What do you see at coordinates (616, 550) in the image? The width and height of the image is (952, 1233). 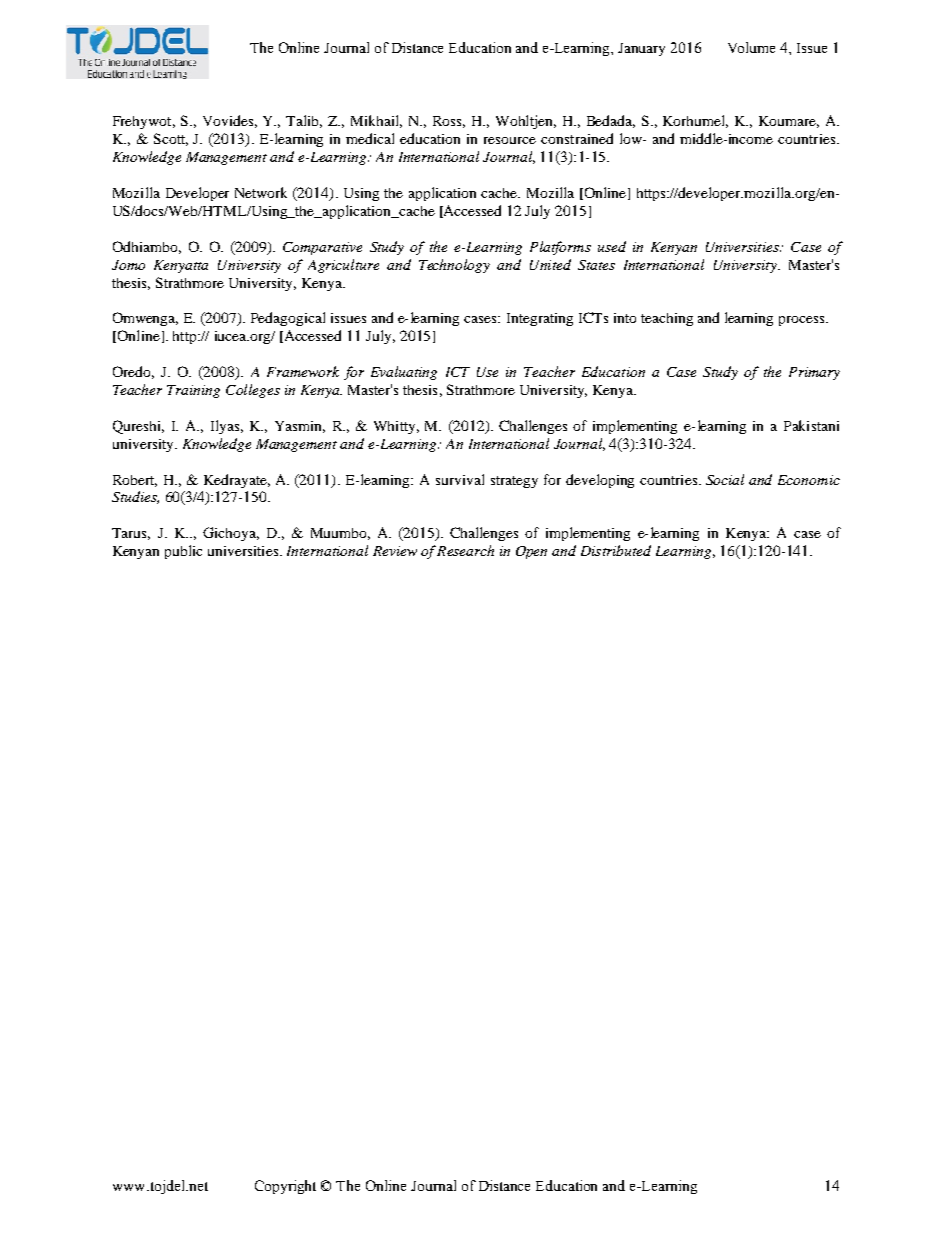 I see `Distributed` at bounding box center [616, 550].
